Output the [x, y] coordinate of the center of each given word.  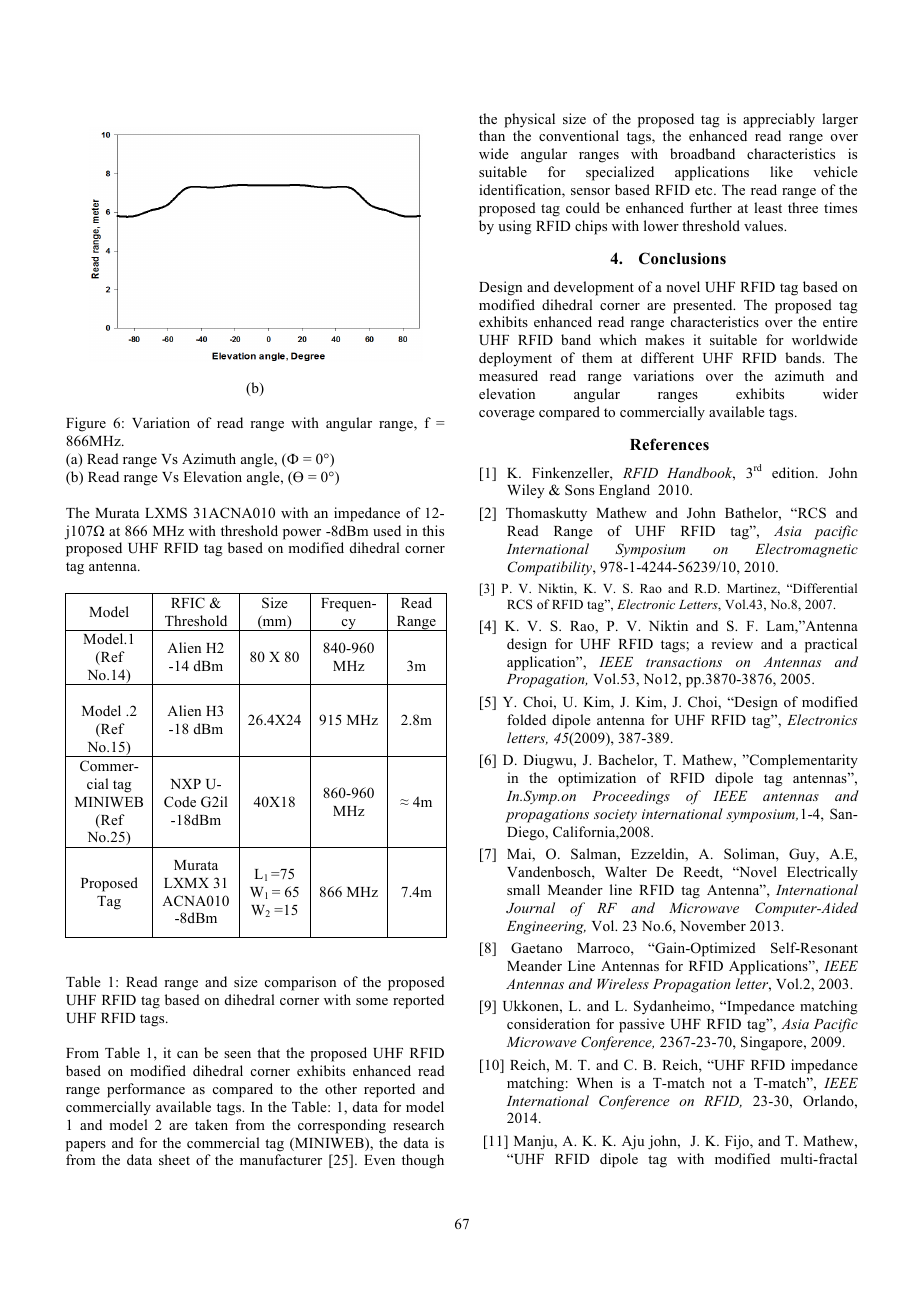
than [492, 135]
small [523, 889]
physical [529, 120]
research [418, 1124]
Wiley [526, 491]
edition [794, 472]
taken [211, 1124]
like [781, 171]
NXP [185, 784]
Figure [86, 424]
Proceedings [631, 797]
